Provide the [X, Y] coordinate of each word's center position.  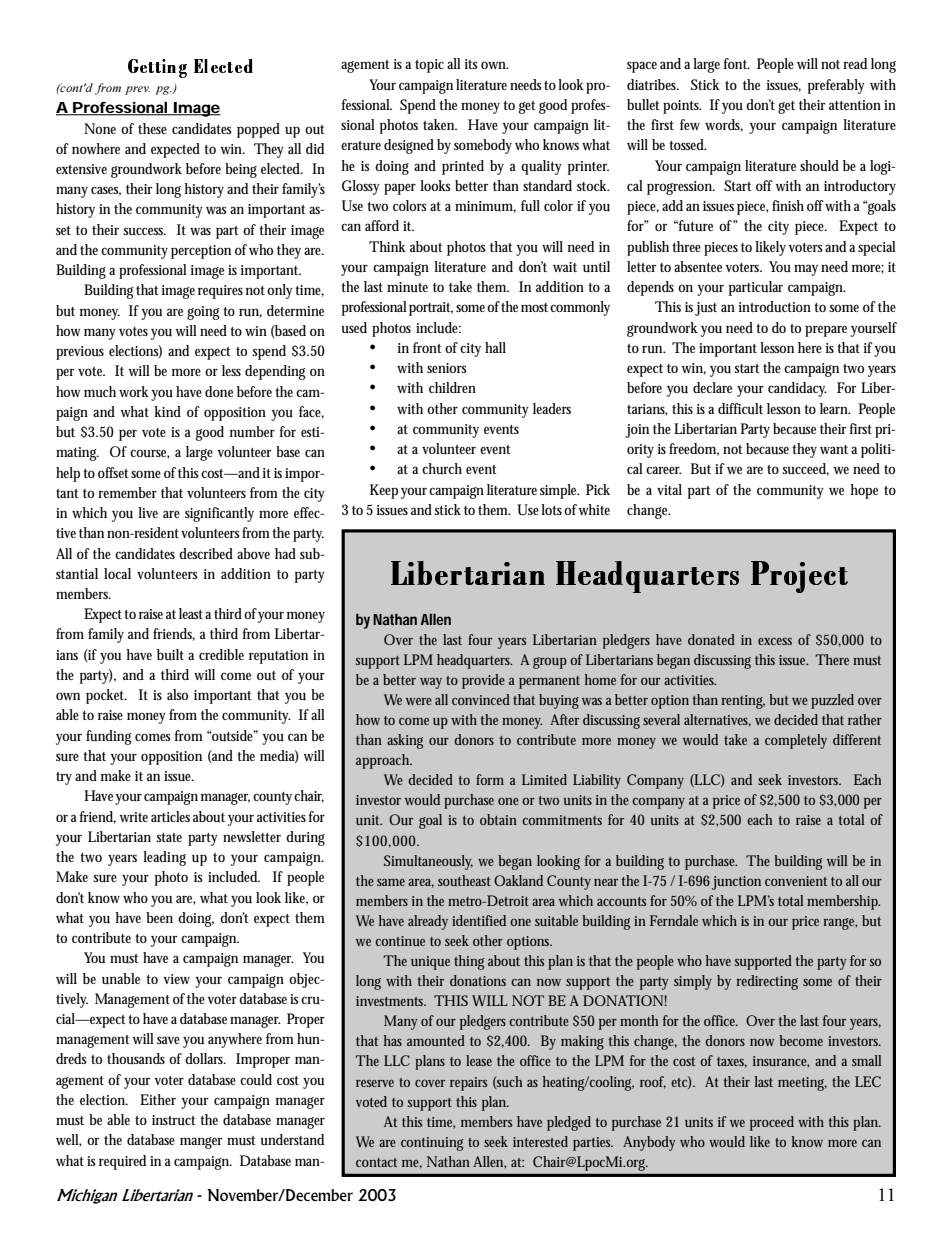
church [442, 468]
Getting [157, 68]
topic [429, 66]
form [490, 779]
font [736, 63]
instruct [174, 1120]
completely [796, 741]
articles [170, 816]
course [150, 454]
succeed [805, 469]
